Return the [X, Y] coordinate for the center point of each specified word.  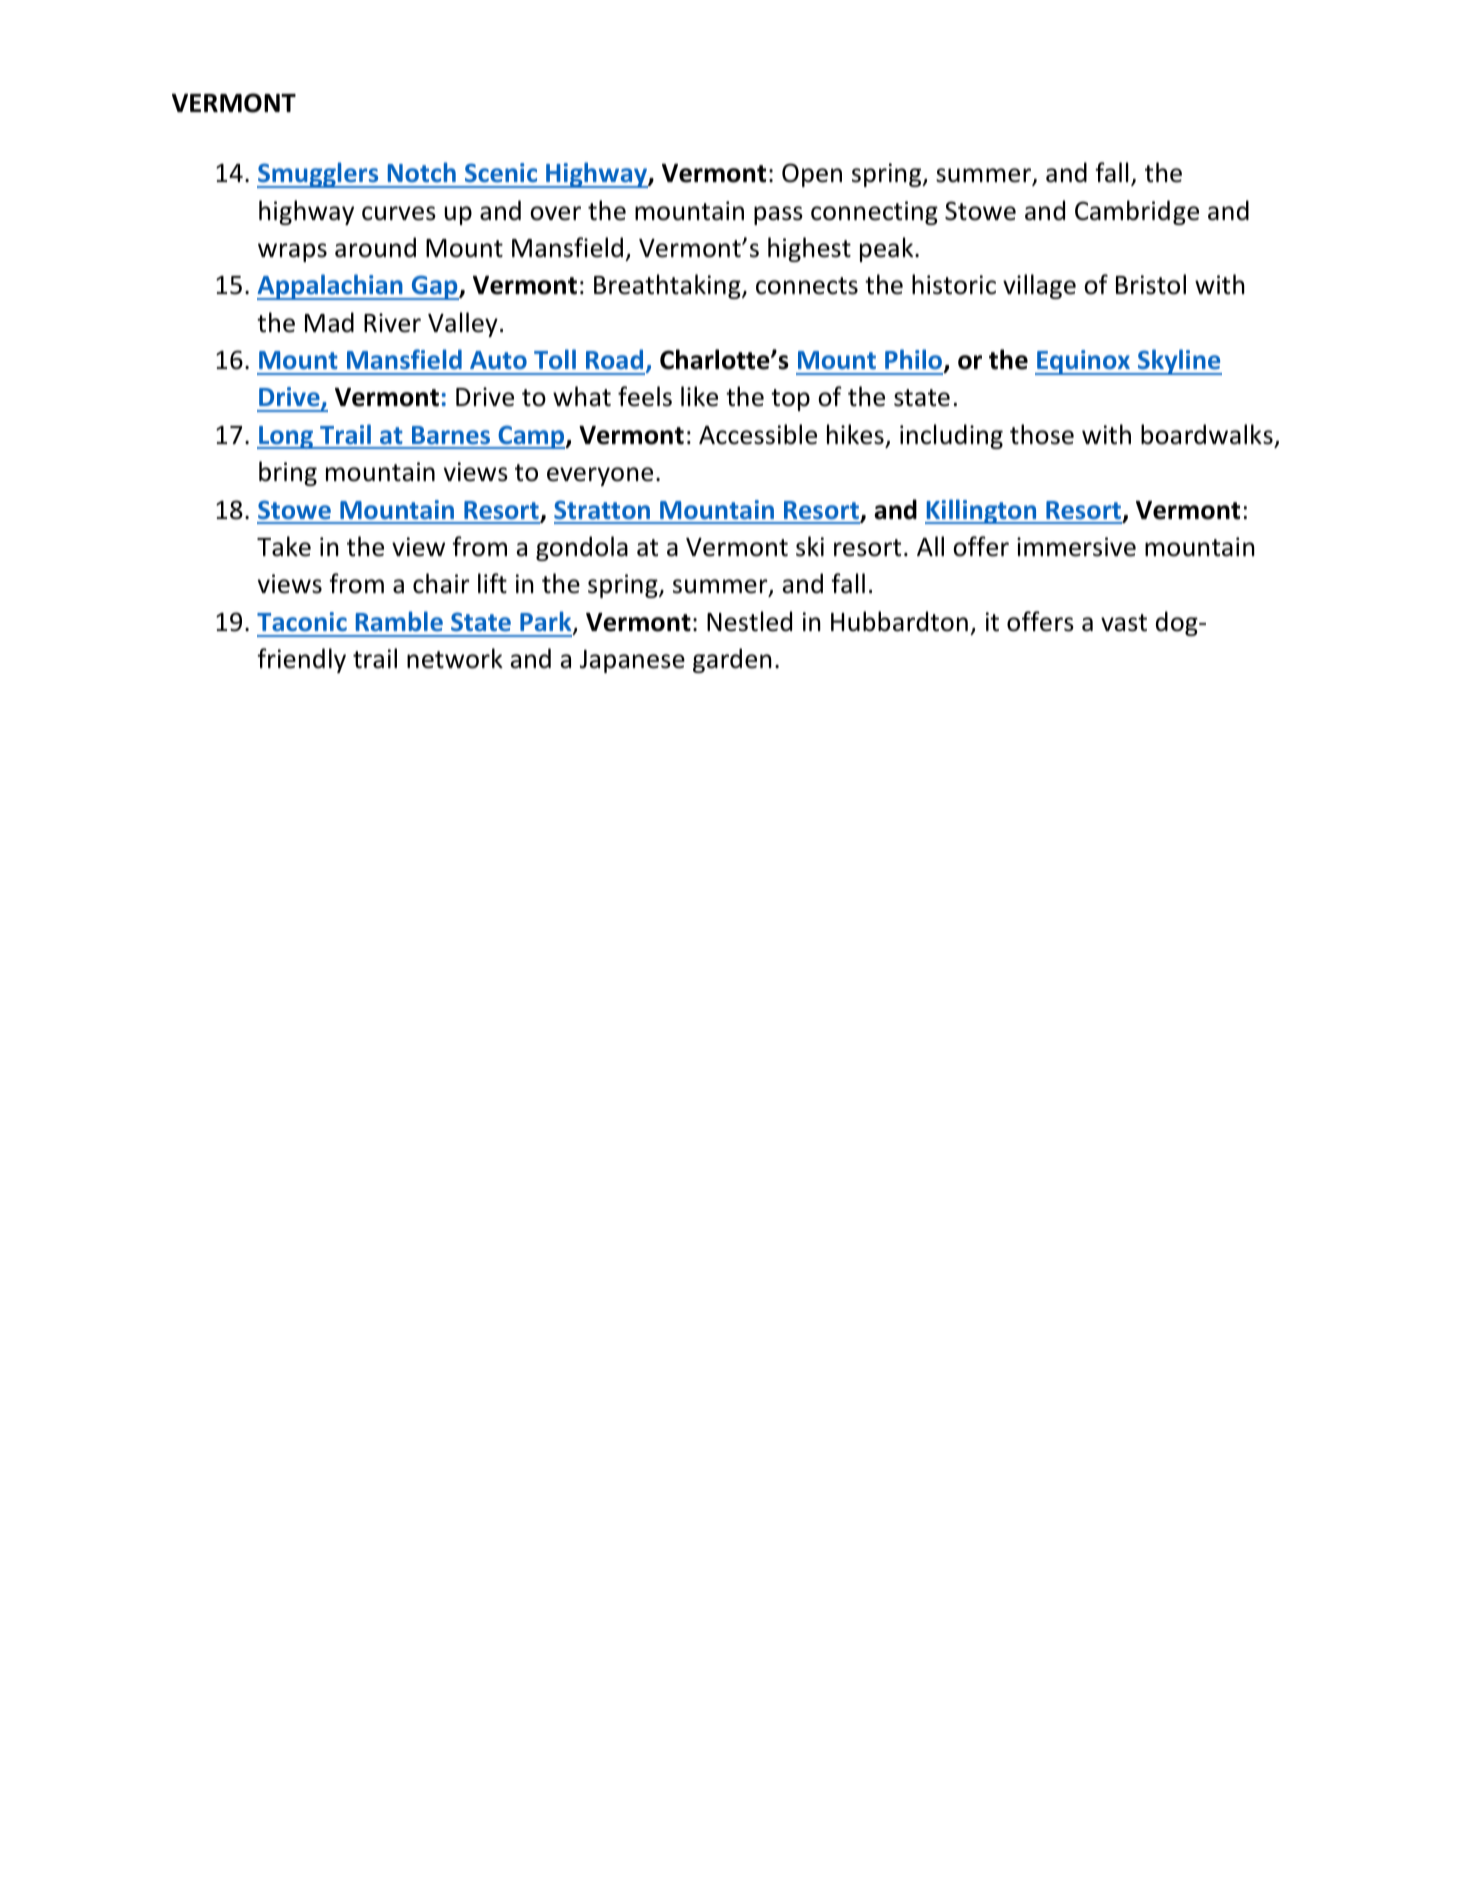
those [1042, 434]
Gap [435, 287]
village [1039, 286]
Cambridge [1137, 212]
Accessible [758, 434]
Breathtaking [668, 286]
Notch [422, 172]
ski [810, 546]
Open [812, 175]
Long [286, 437]
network [455, 658]
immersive [1076, 547]
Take [284, 546]
